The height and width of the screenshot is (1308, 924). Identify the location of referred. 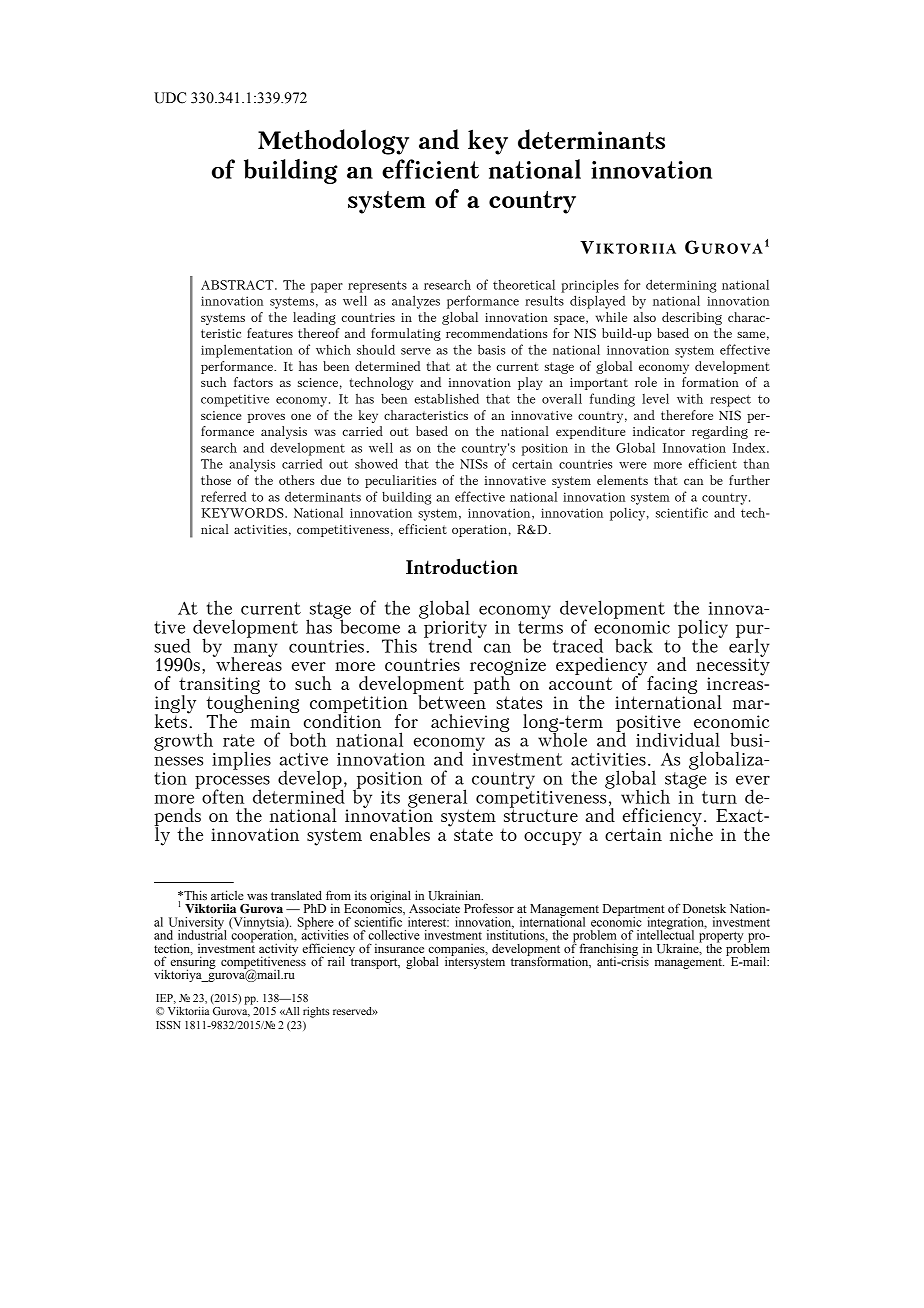
(223, 496).
